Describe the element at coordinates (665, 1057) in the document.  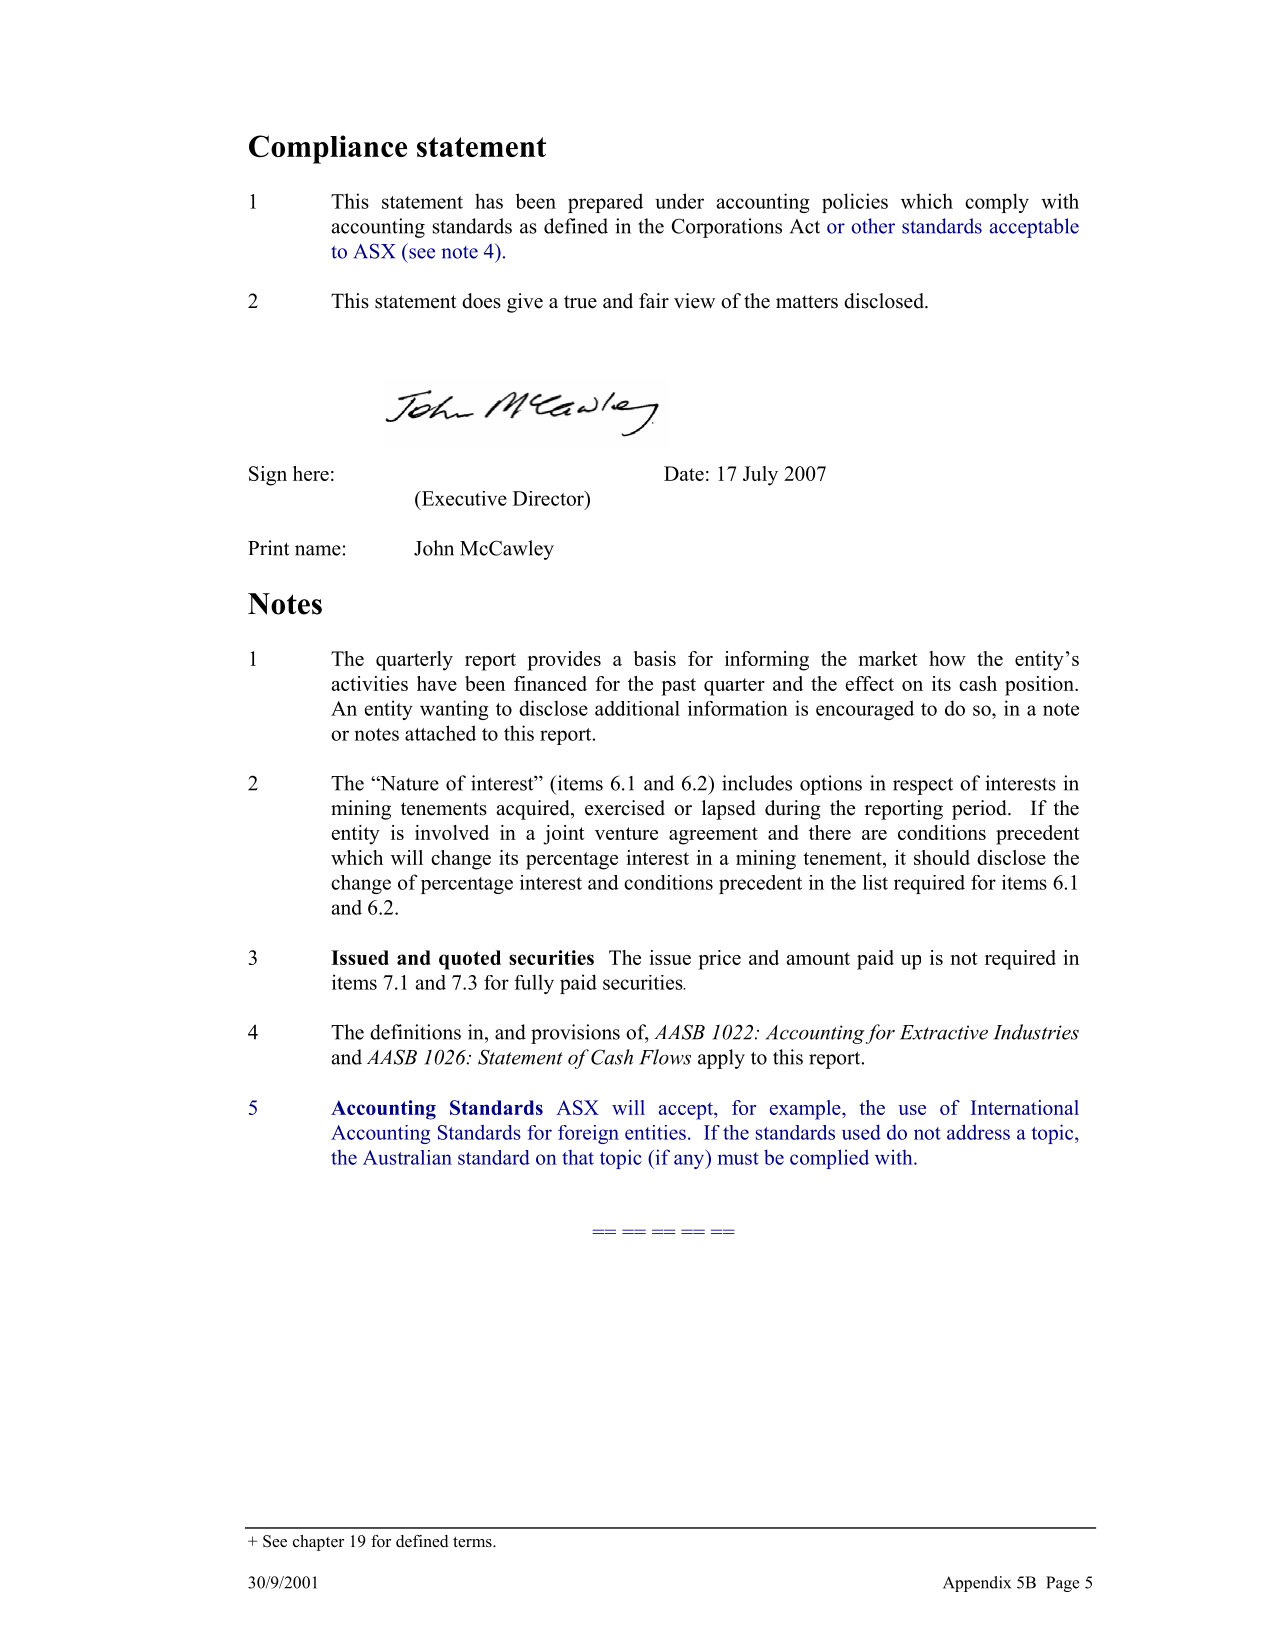
I see `Flows` at that location.
